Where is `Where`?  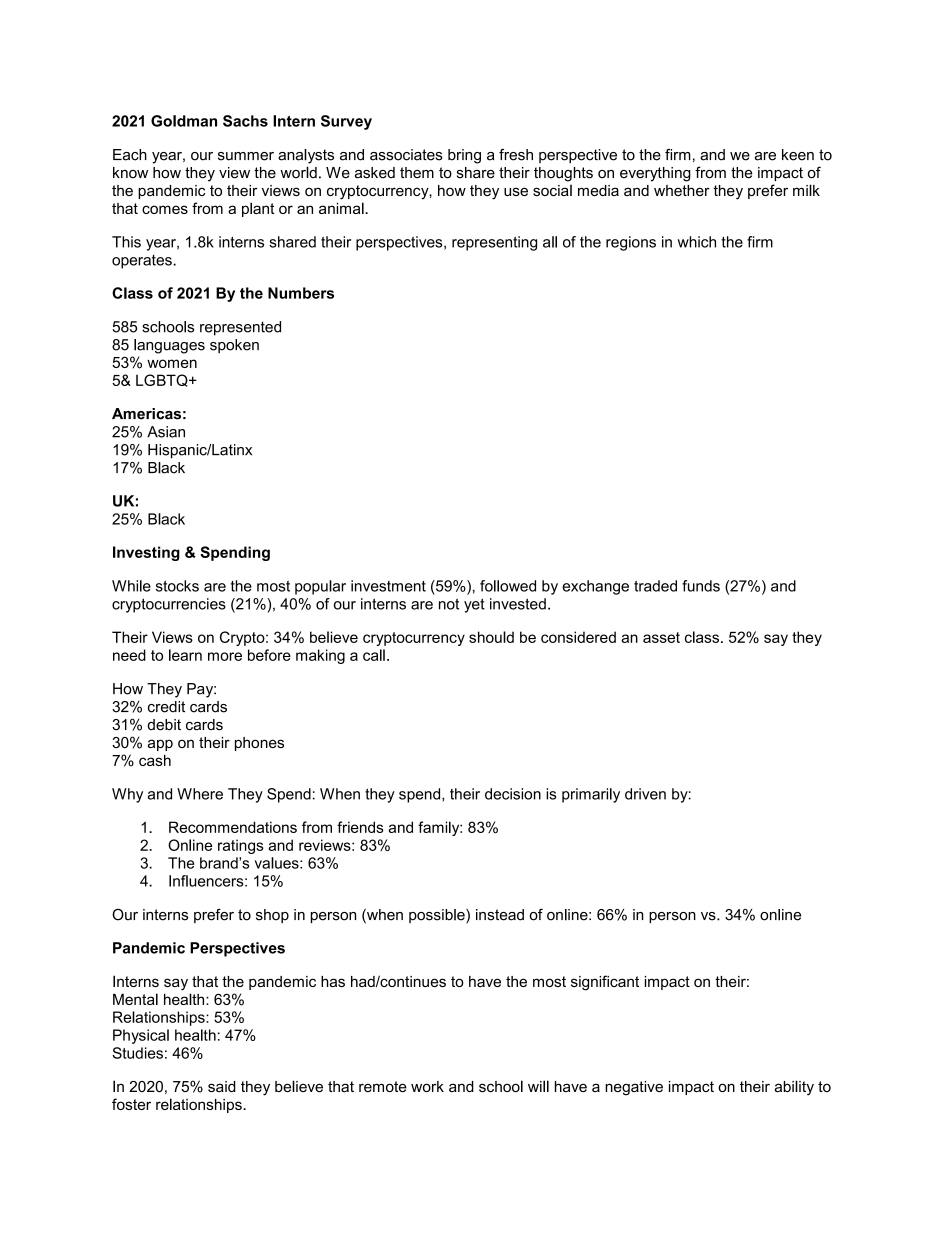 Where is located at coordinates (200, 794).
